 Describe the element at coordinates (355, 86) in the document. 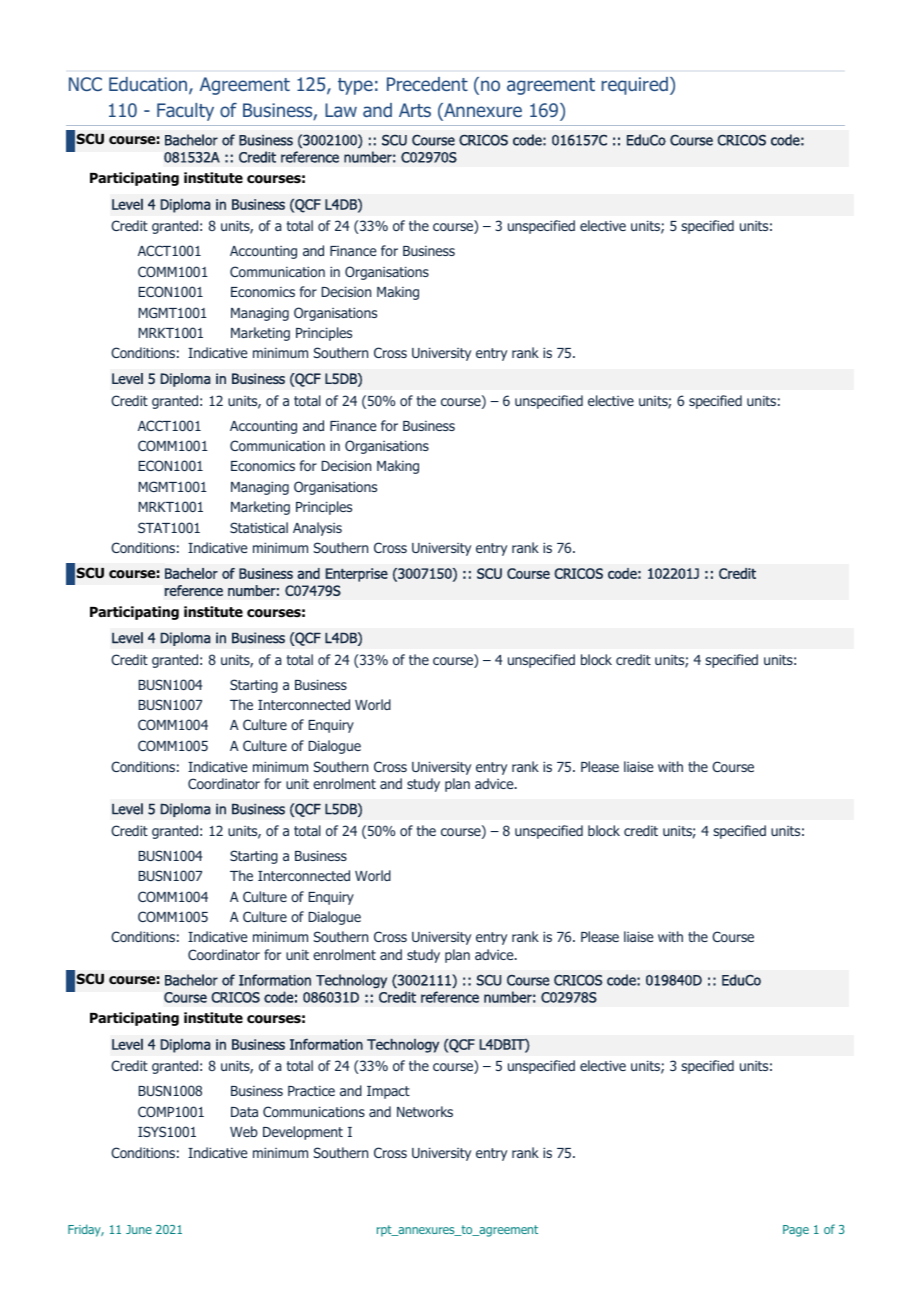

I see `type` at that location.
